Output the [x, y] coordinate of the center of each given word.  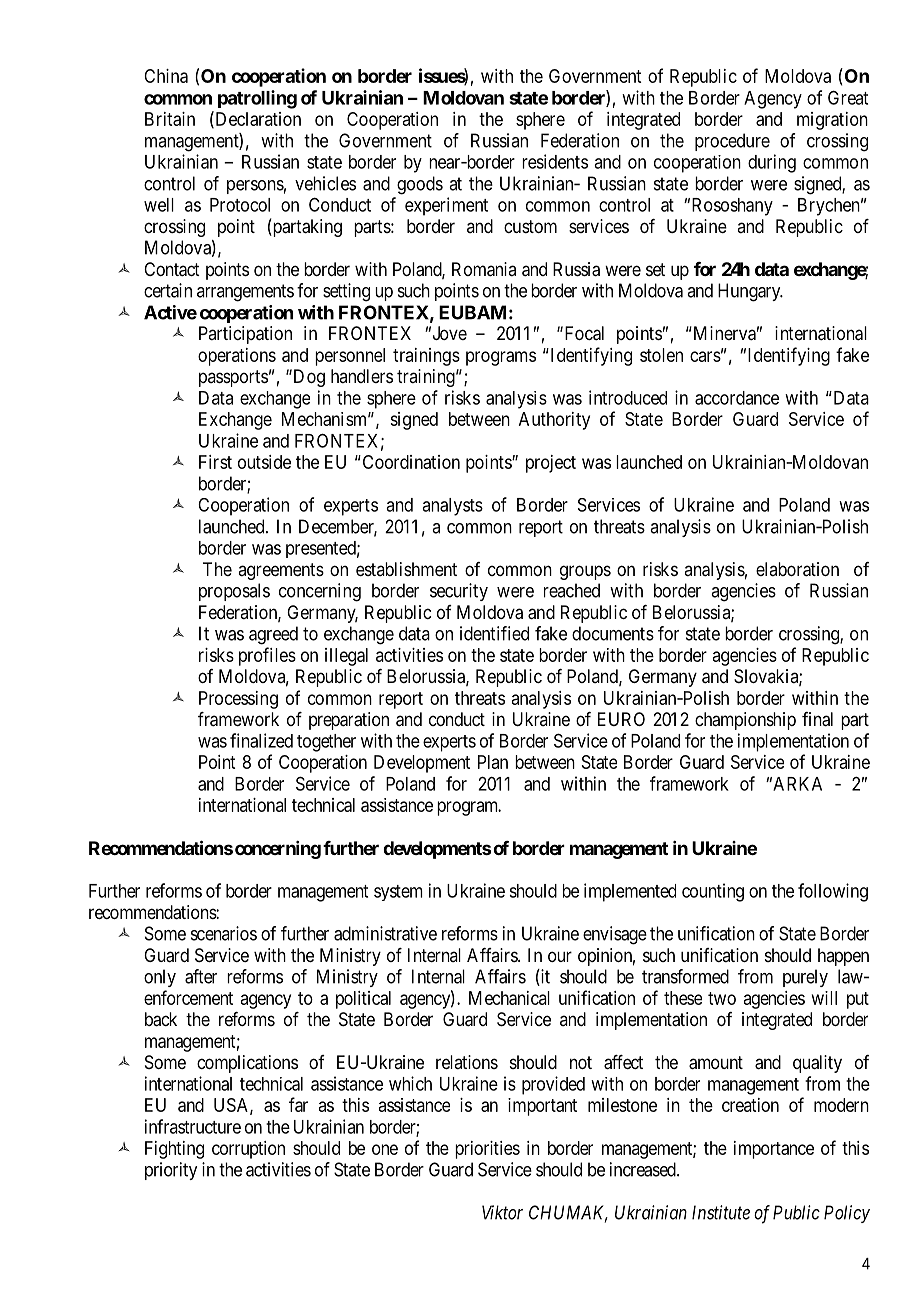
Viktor [502, 1212]
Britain [170, 119]
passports [233, 378]
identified [494, 633]
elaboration [797, 569]
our [560, 956]
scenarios [224, 933]
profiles [267, 656]
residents [555, 161]
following [833, 892]
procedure [732, 142]
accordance [737, 398]
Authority [554, 421]
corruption [248, 1150]
